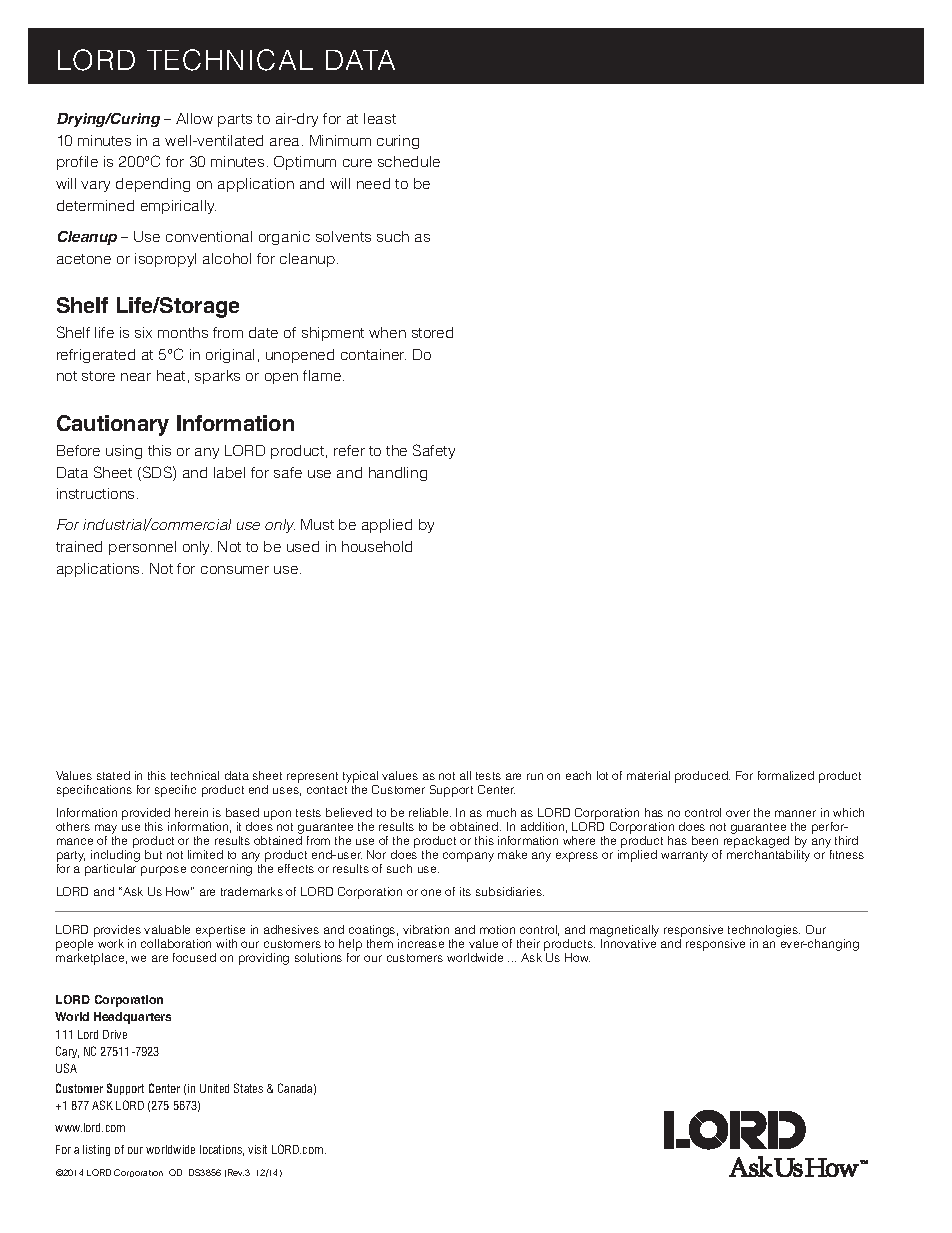  I want to click on least, so click(380, 118).
